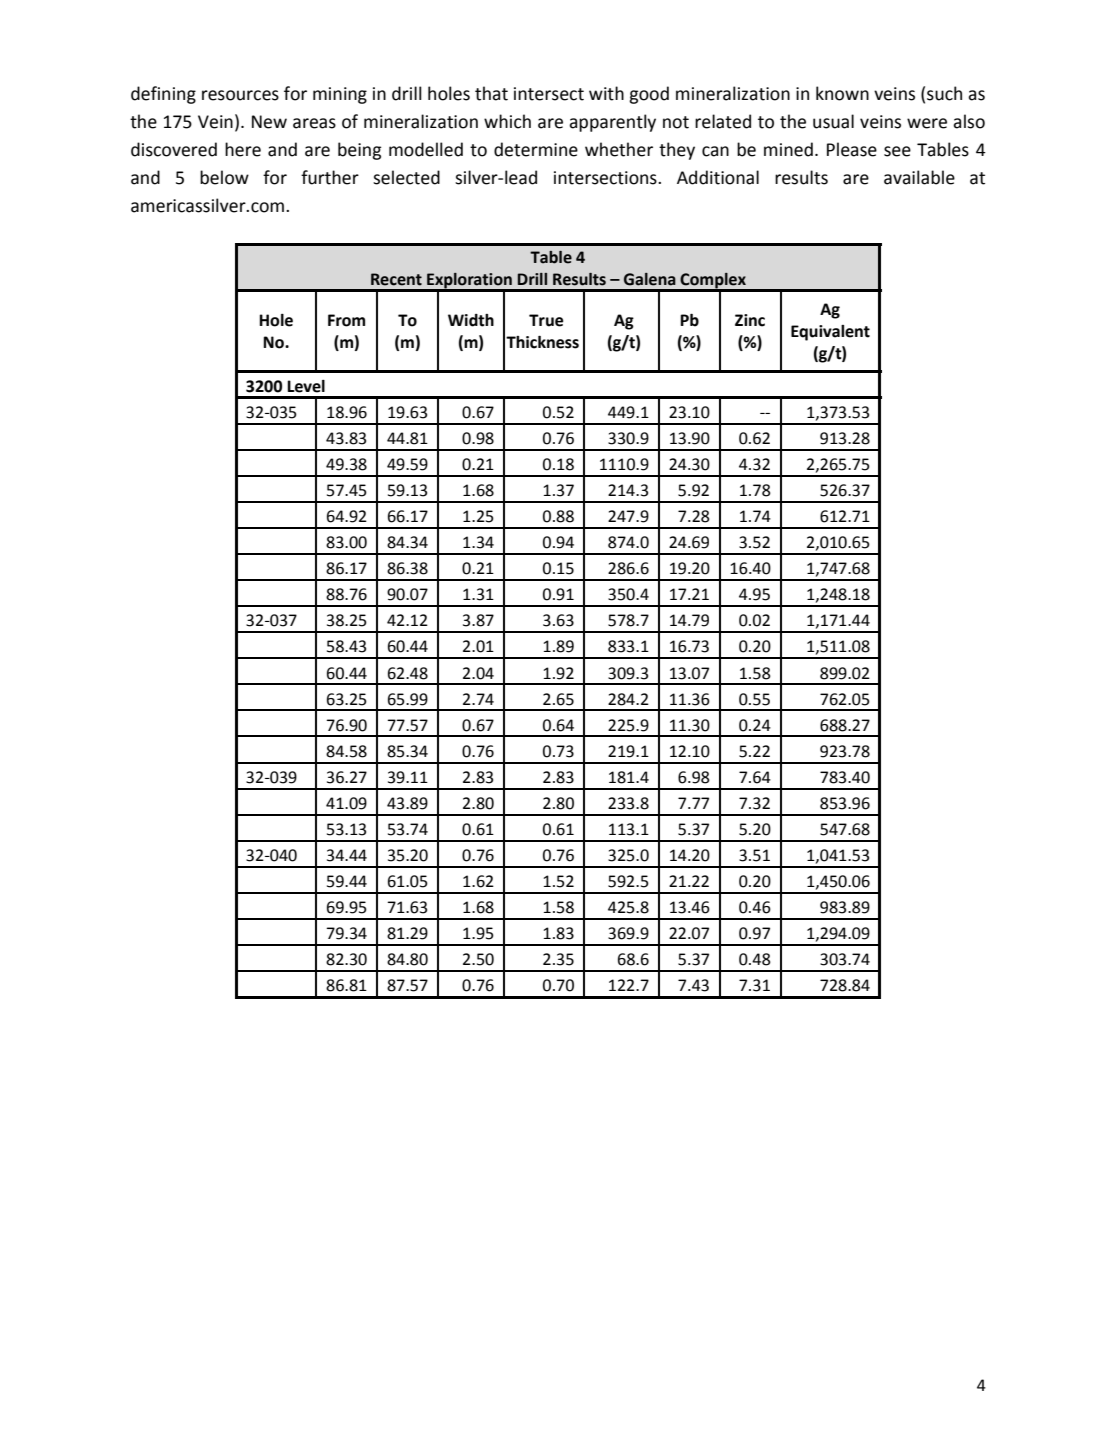  I want to click on with, so click(606, 93).
